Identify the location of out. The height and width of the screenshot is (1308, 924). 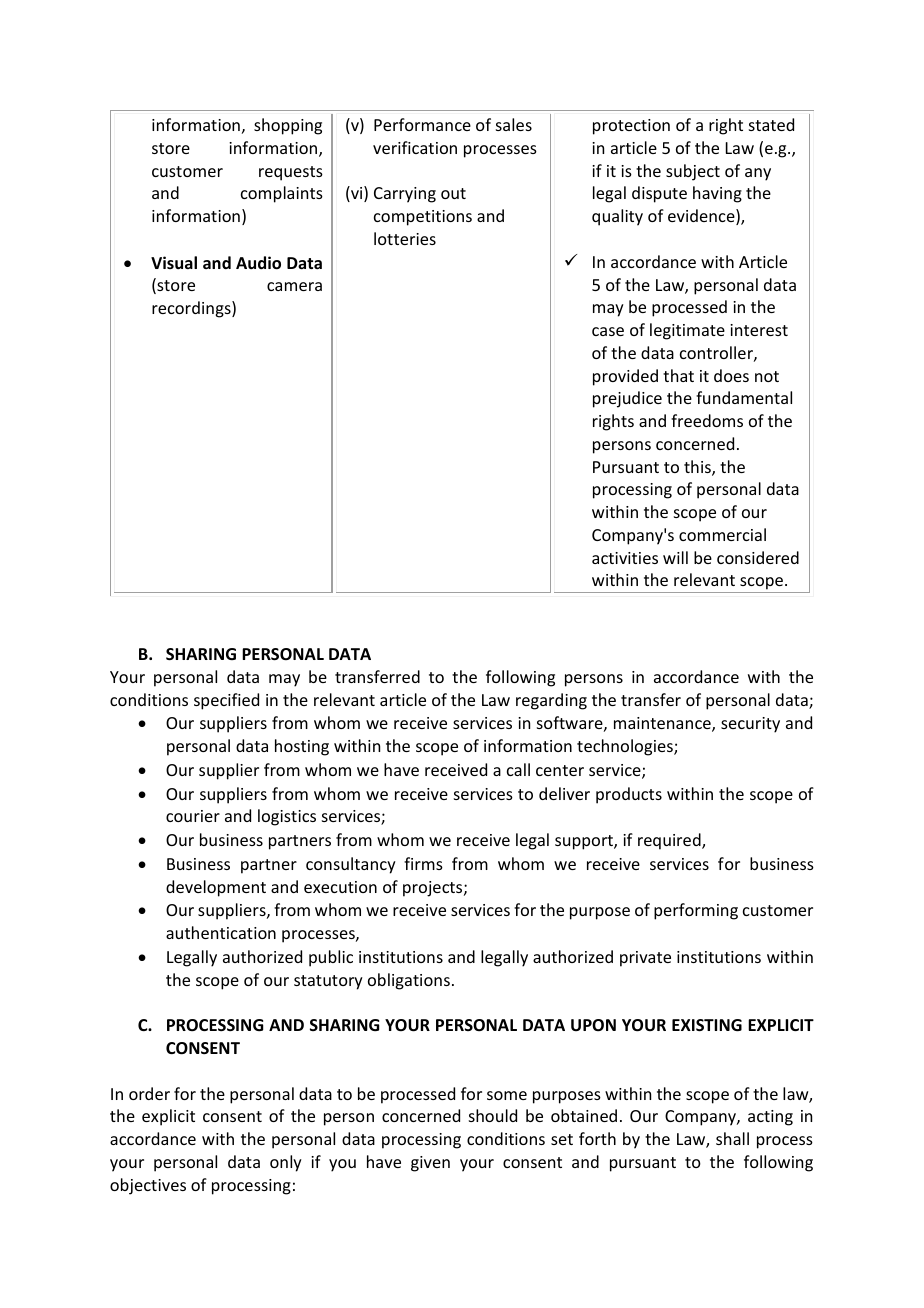
(453, 193).
